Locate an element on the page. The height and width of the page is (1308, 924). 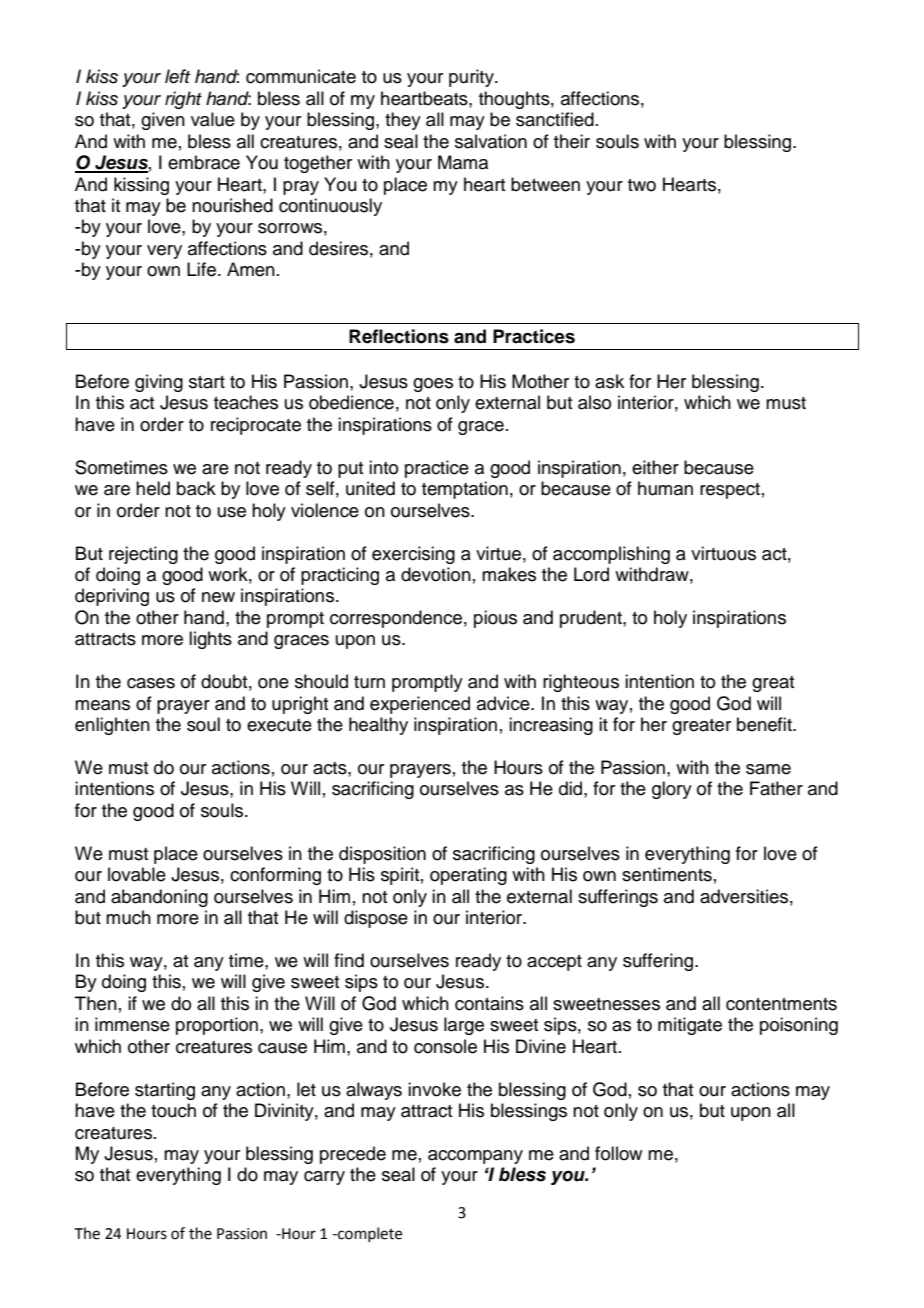
two is located at coordinates (642, 185).
